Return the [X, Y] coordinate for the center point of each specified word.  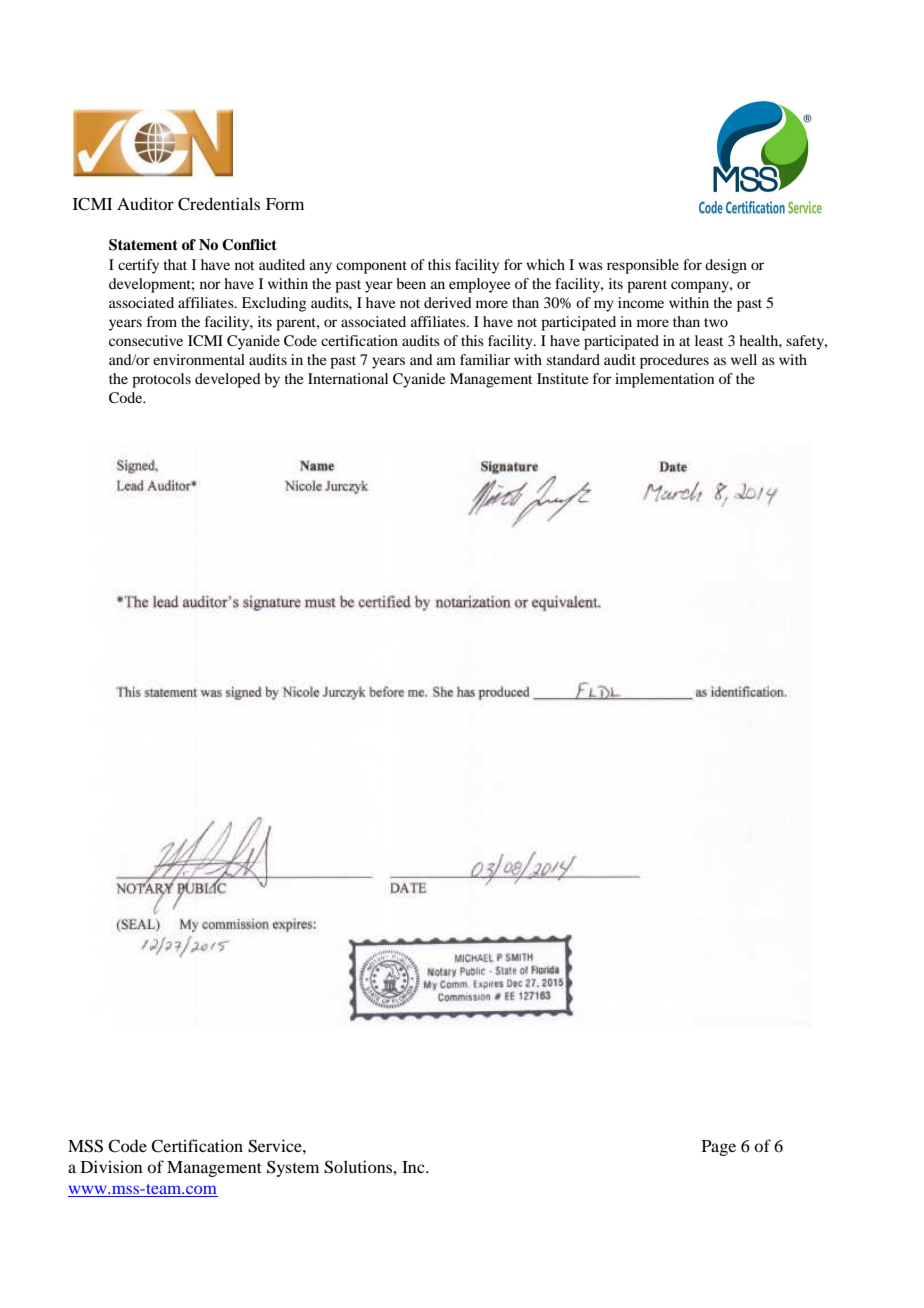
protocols [161, 380]
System [293, 1168]
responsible [643, 266]
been [411, 283]
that [175, 264]
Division [112, 1166]
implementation [664, 380]
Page [719, 1148]
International [348, 378]
